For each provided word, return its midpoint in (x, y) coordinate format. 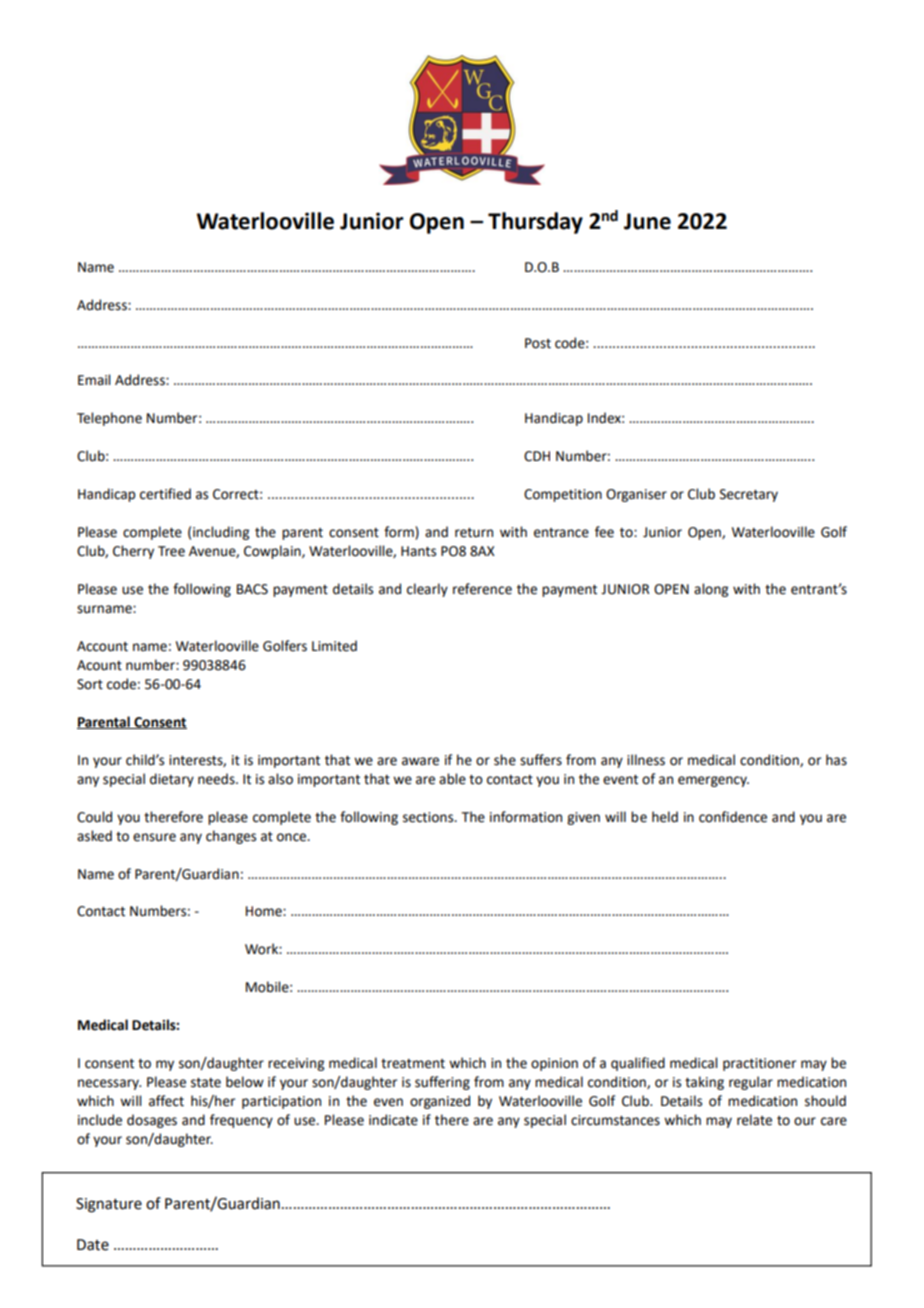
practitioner (759, 1064)
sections (429, 817)
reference (482, 589)
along (711, 590)
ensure (154, 837)
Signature (109, 1205)
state (206, 1083)
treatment (413, 1064)
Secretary (749, 495)
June (647, 221)
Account (102, 646)
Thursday (535, 223)
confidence (733, 817)
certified (165, 494)
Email (94, 379)
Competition (563, 495)
